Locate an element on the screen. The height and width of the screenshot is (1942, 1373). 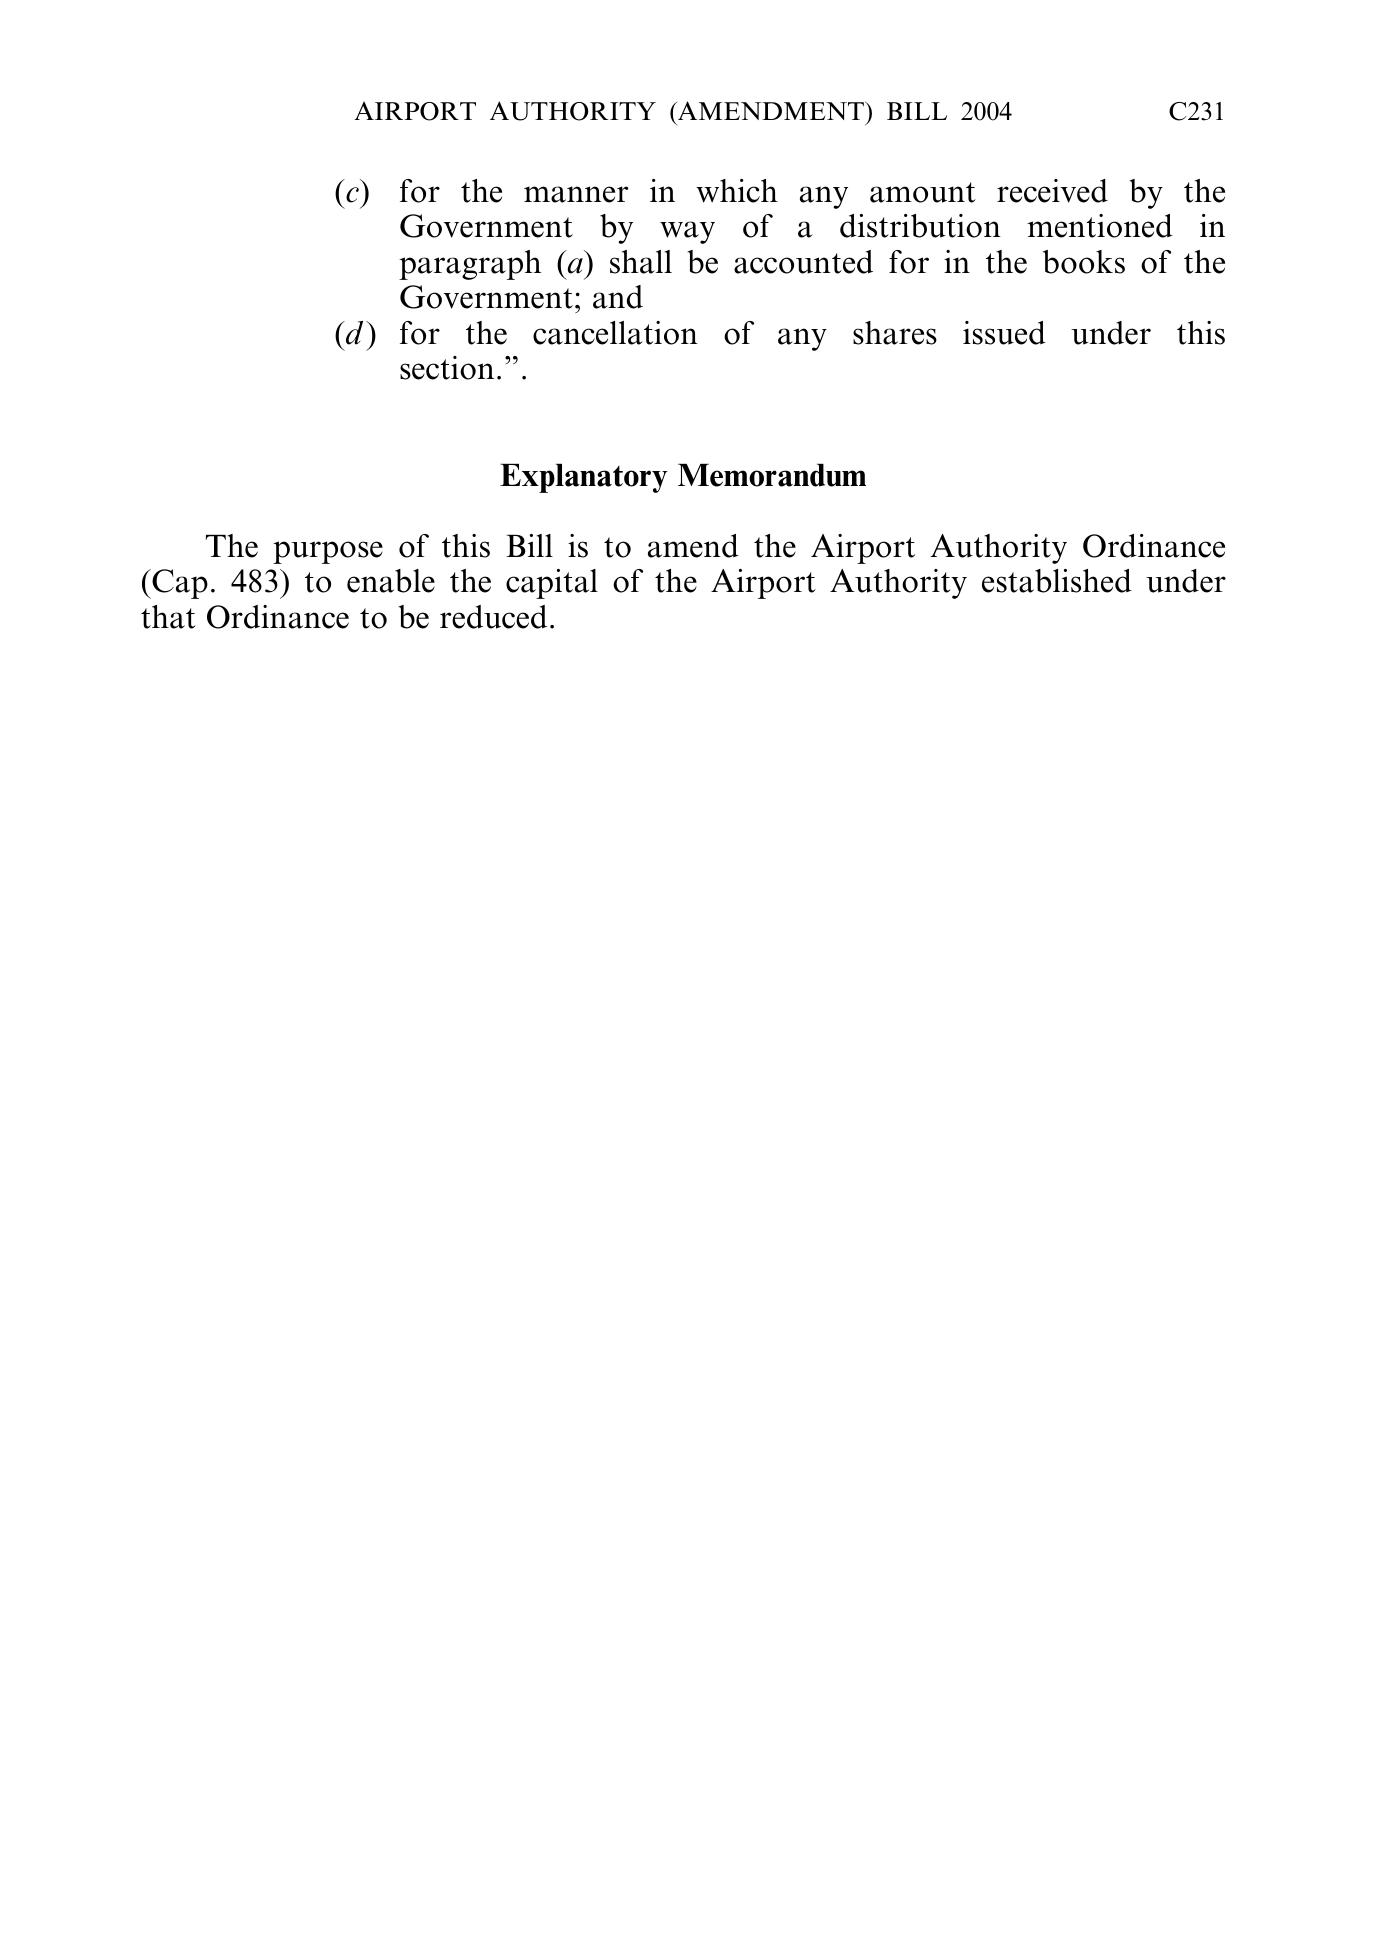
manner is located at coordinates (576, 194).
